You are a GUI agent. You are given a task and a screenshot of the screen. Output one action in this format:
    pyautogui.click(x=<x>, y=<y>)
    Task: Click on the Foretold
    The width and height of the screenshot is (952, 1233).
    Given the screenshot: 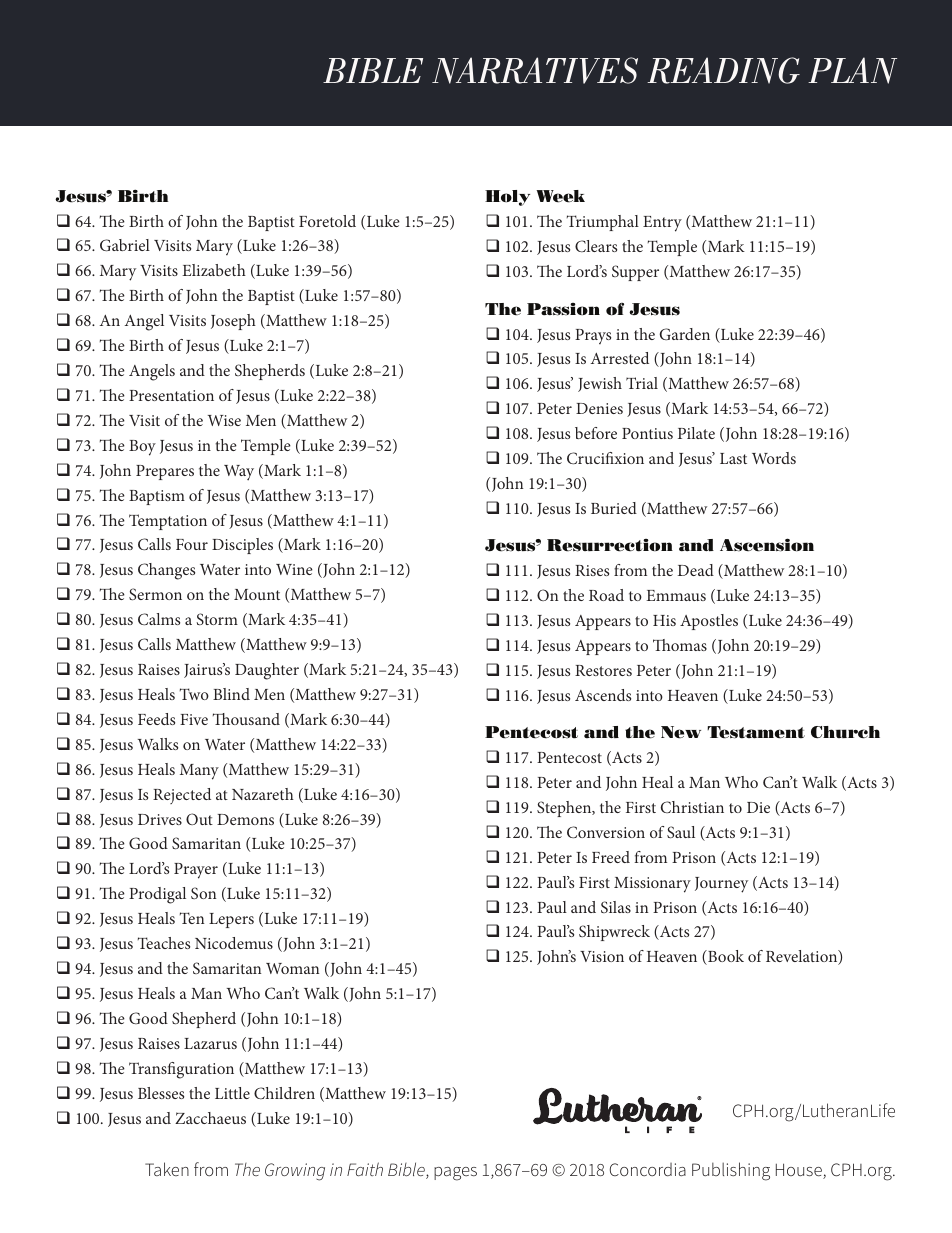 What is the action you would take?
    pyautogui.click(x=327, y=221)
